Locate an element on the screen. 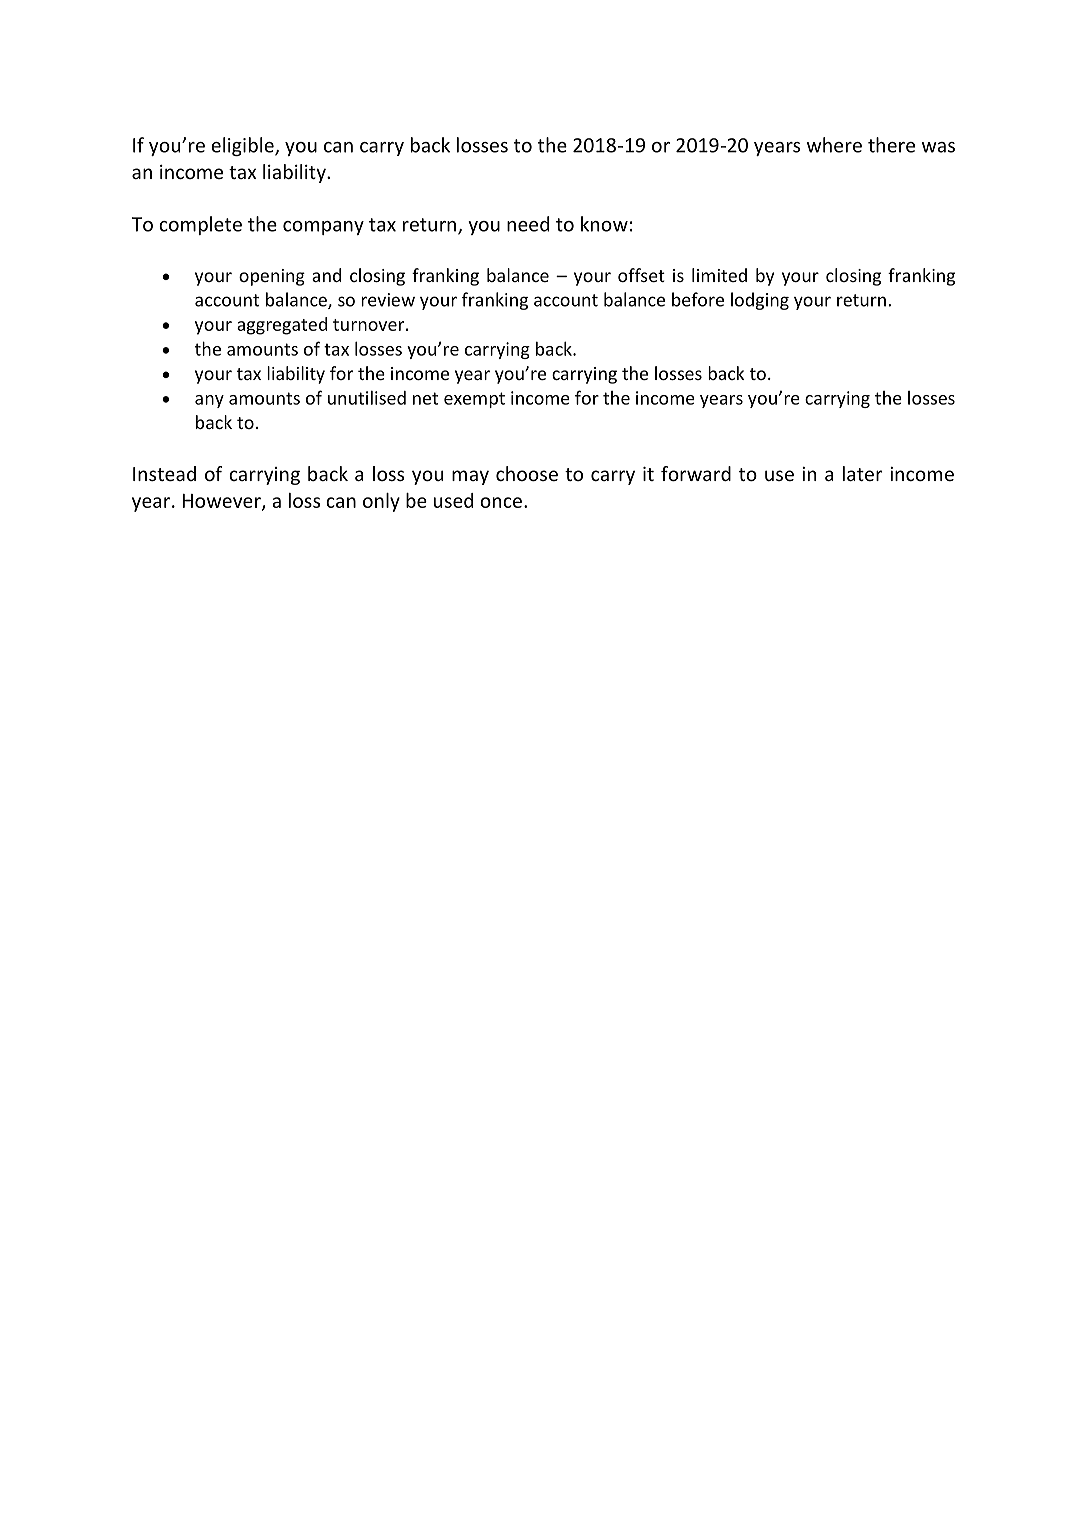  However is located at coordinates (223, 502).
